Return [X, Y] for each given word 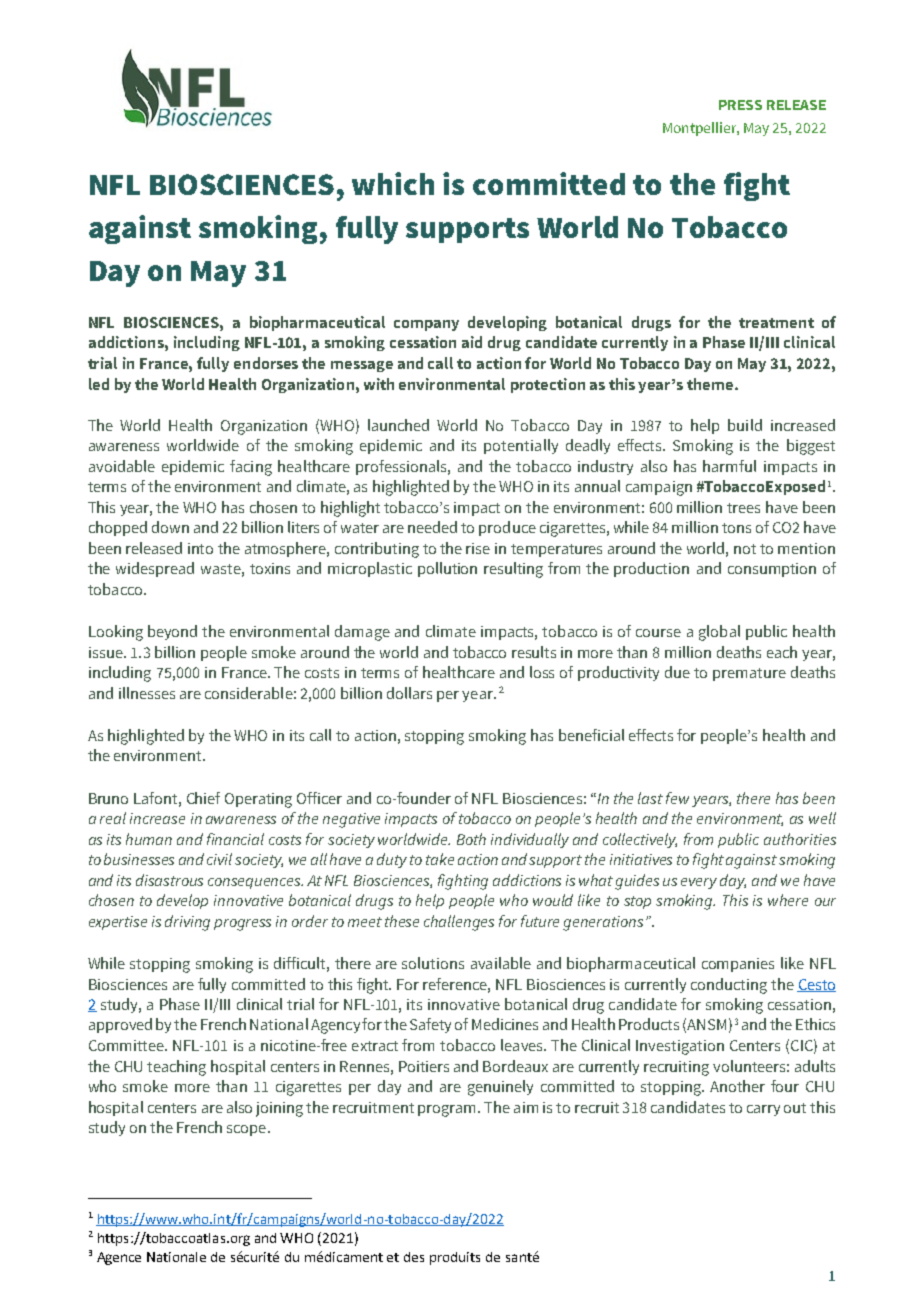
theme [710, 384]
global [719, 633]
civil [219, 859]
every [699, 883]
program [446, 1111]
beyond [172, 632]
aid [472, 342]
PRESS [740, 105]
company [426, 325]
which [393, 183]
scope [246, 1130]
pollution [447, 569]
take [440, 859]
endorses [266, 363]
